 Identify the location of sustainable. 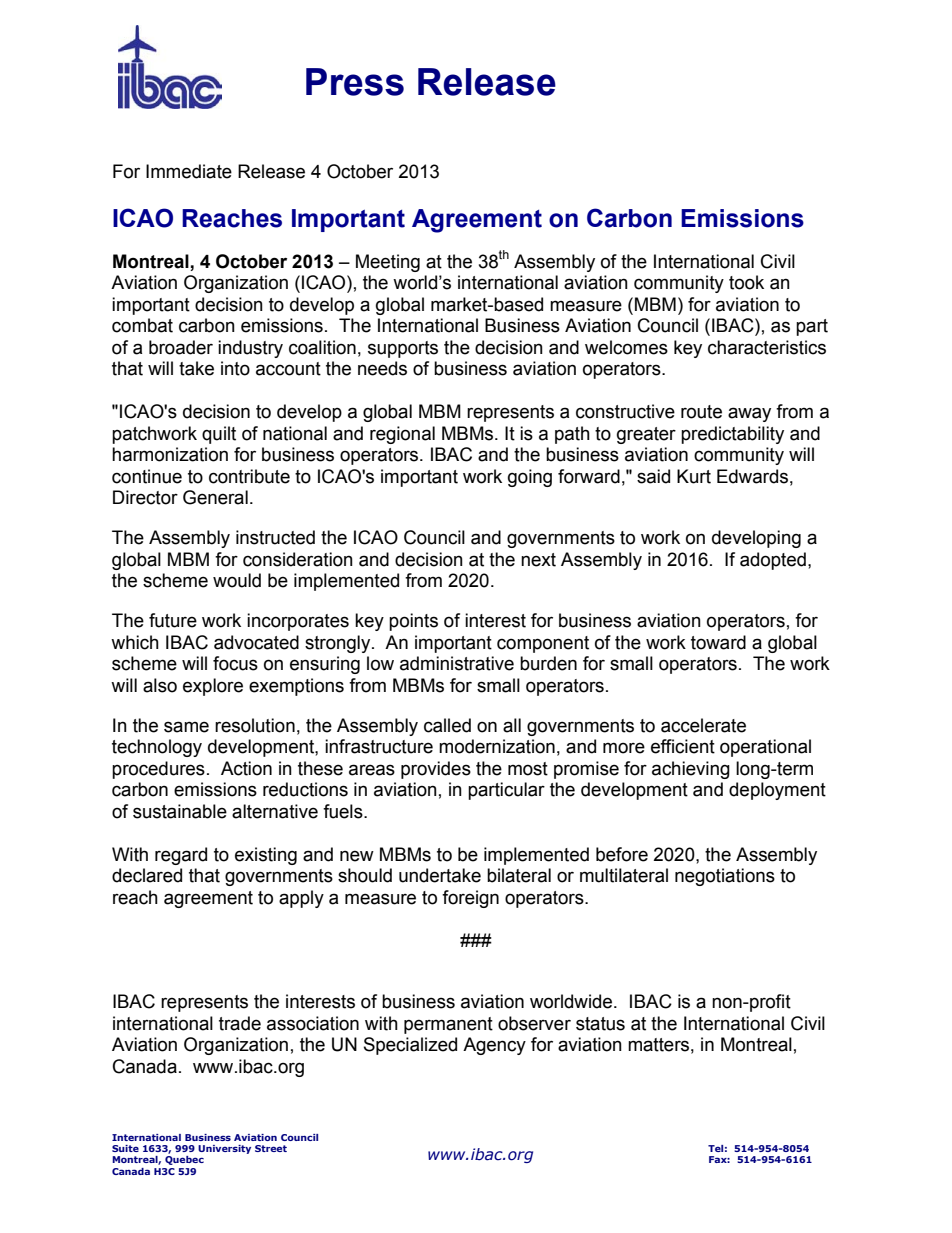
(180, 811).
